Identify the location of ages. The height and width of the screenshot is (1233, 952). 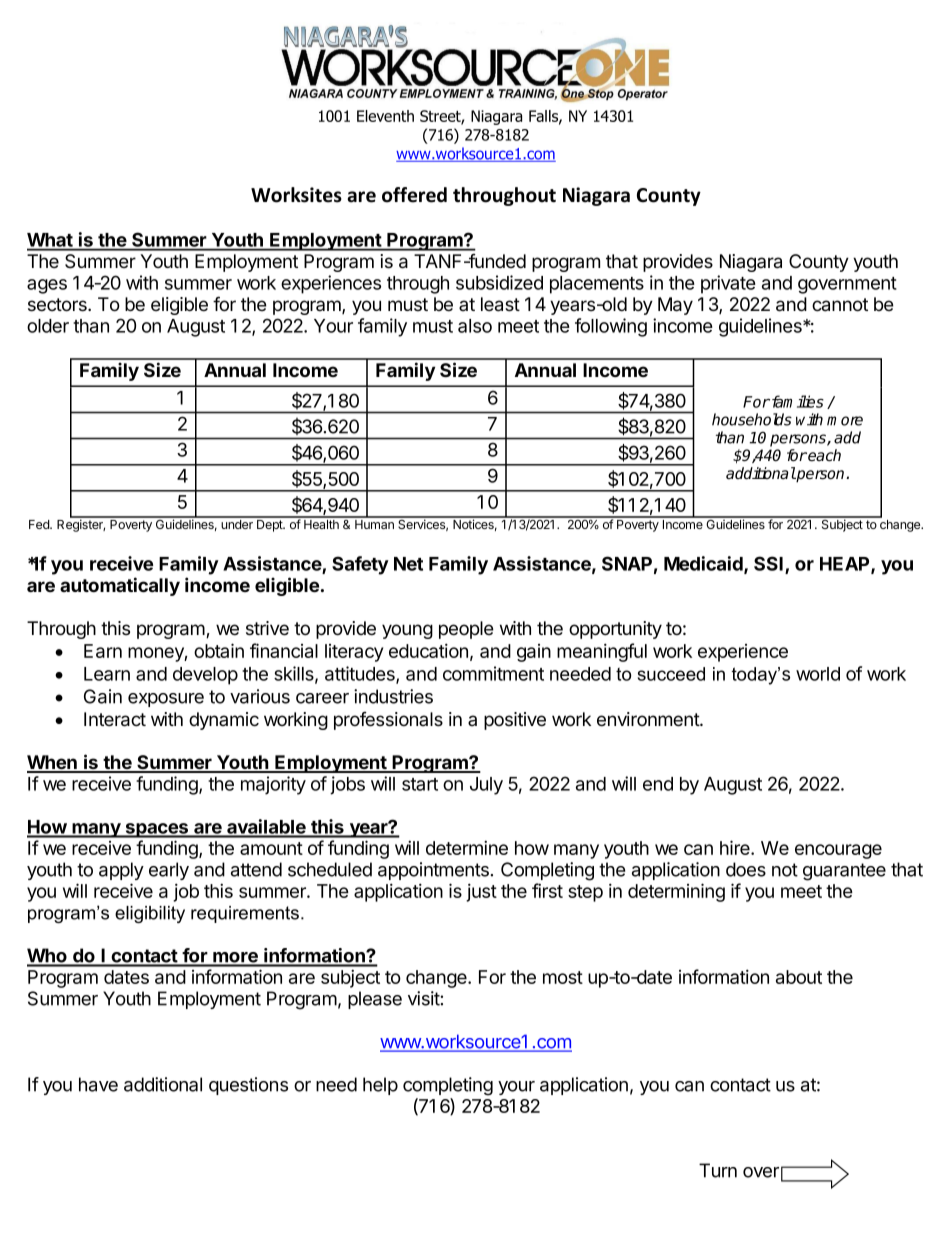
(47, 286).
